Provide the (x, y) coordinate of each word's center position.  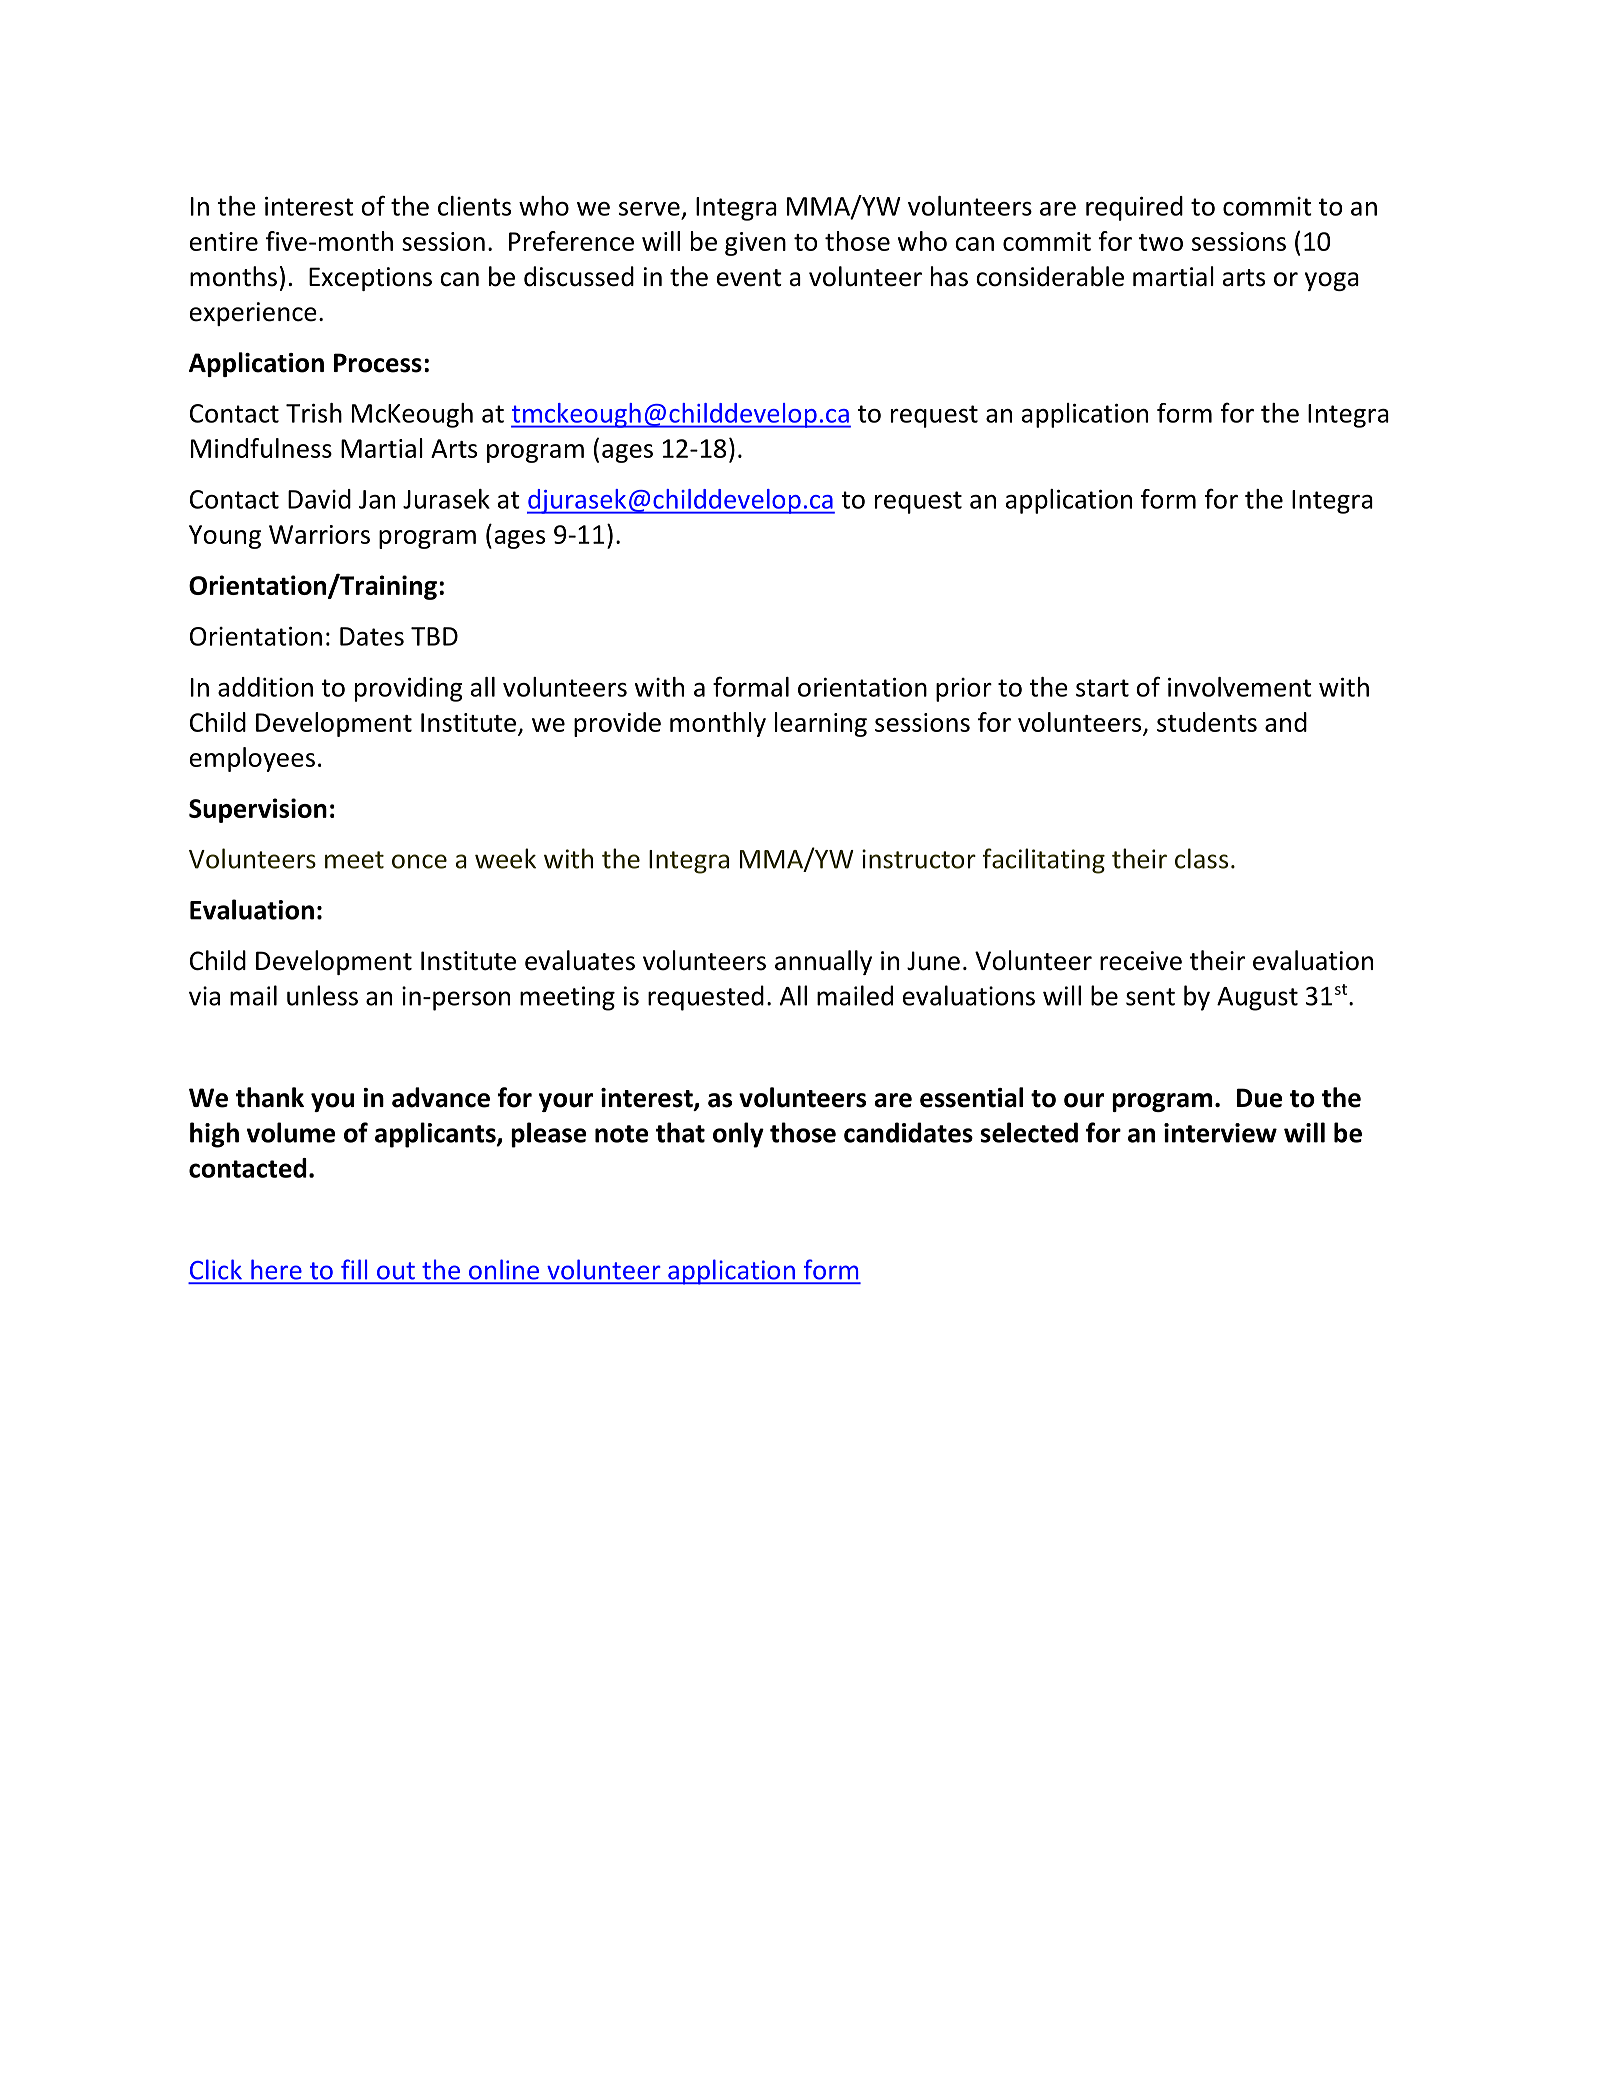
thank (270, 1097)
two (1161, 242)
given (755, 244)
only (738, 1135)
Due (1259, 1098)
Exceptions (370, 279)
